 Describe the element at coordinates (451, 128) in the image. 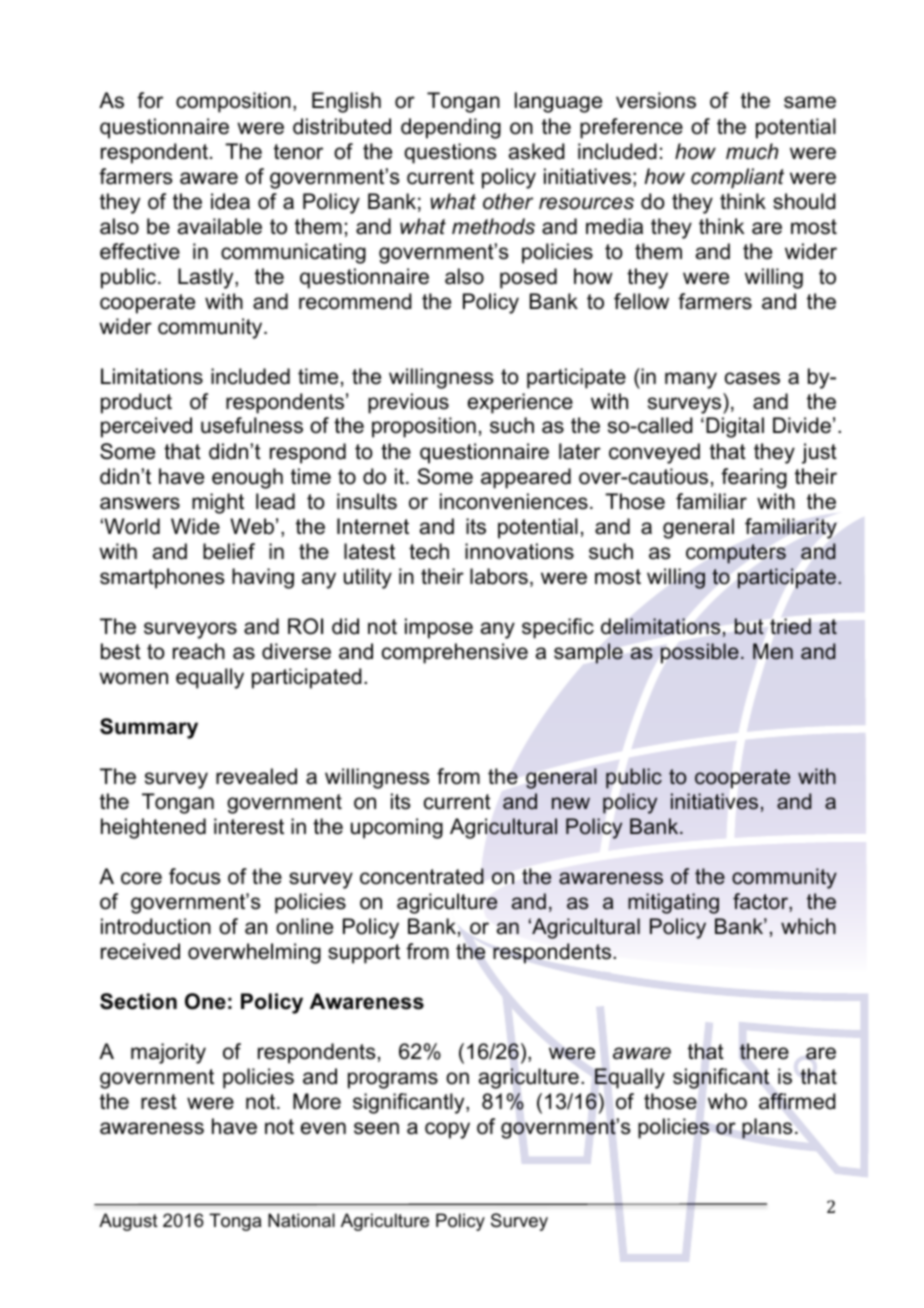

I see `depending` at that location.
